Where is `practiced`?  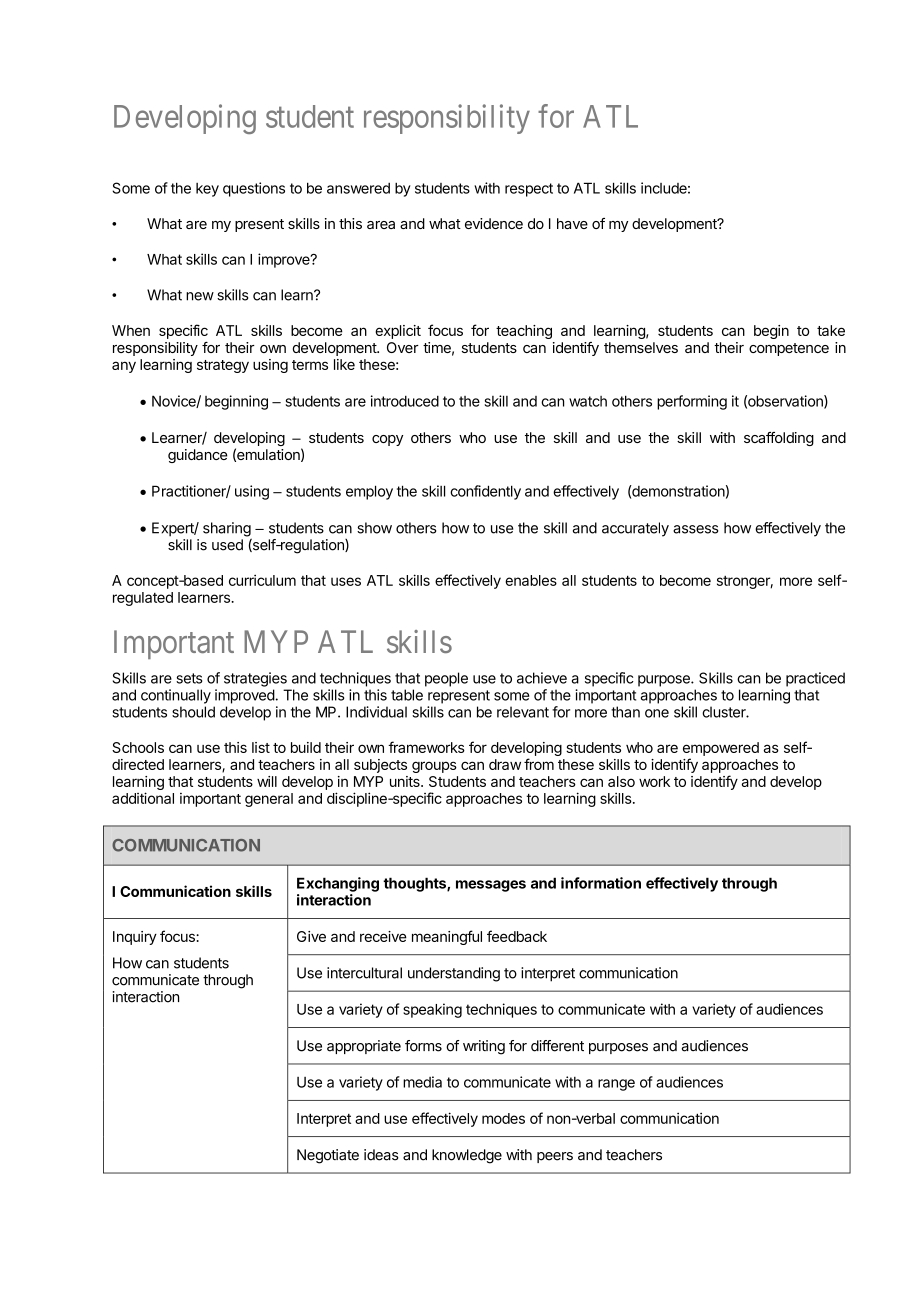 practiced is located at coordinates (815, 679).
